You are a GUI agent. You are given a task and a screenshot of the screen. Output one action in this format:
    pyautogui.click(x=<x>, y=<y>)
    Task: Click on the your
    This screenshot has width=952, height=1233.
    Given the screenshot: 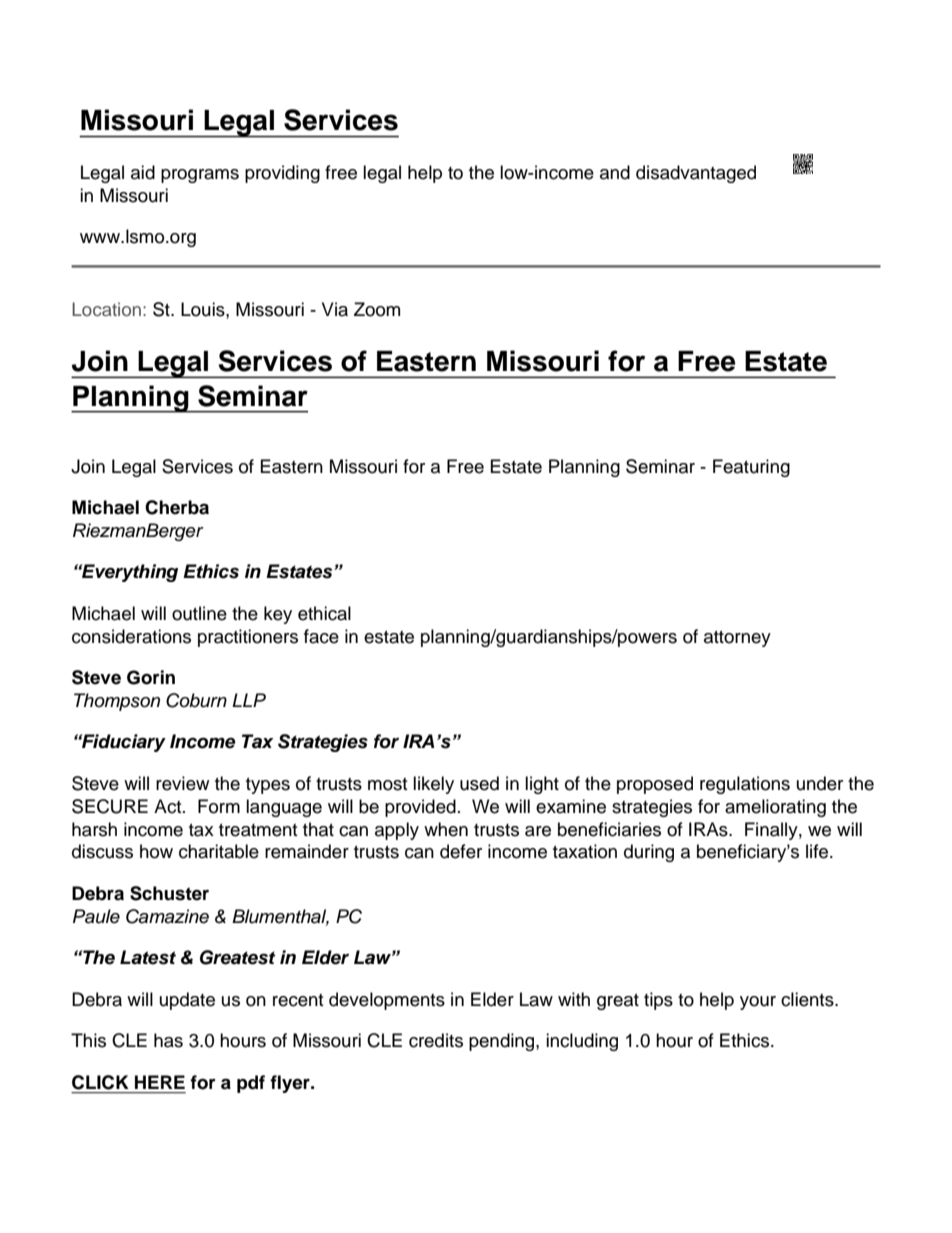 What is the action you would take?
    pyautogui.click(x=758, y=1003)
